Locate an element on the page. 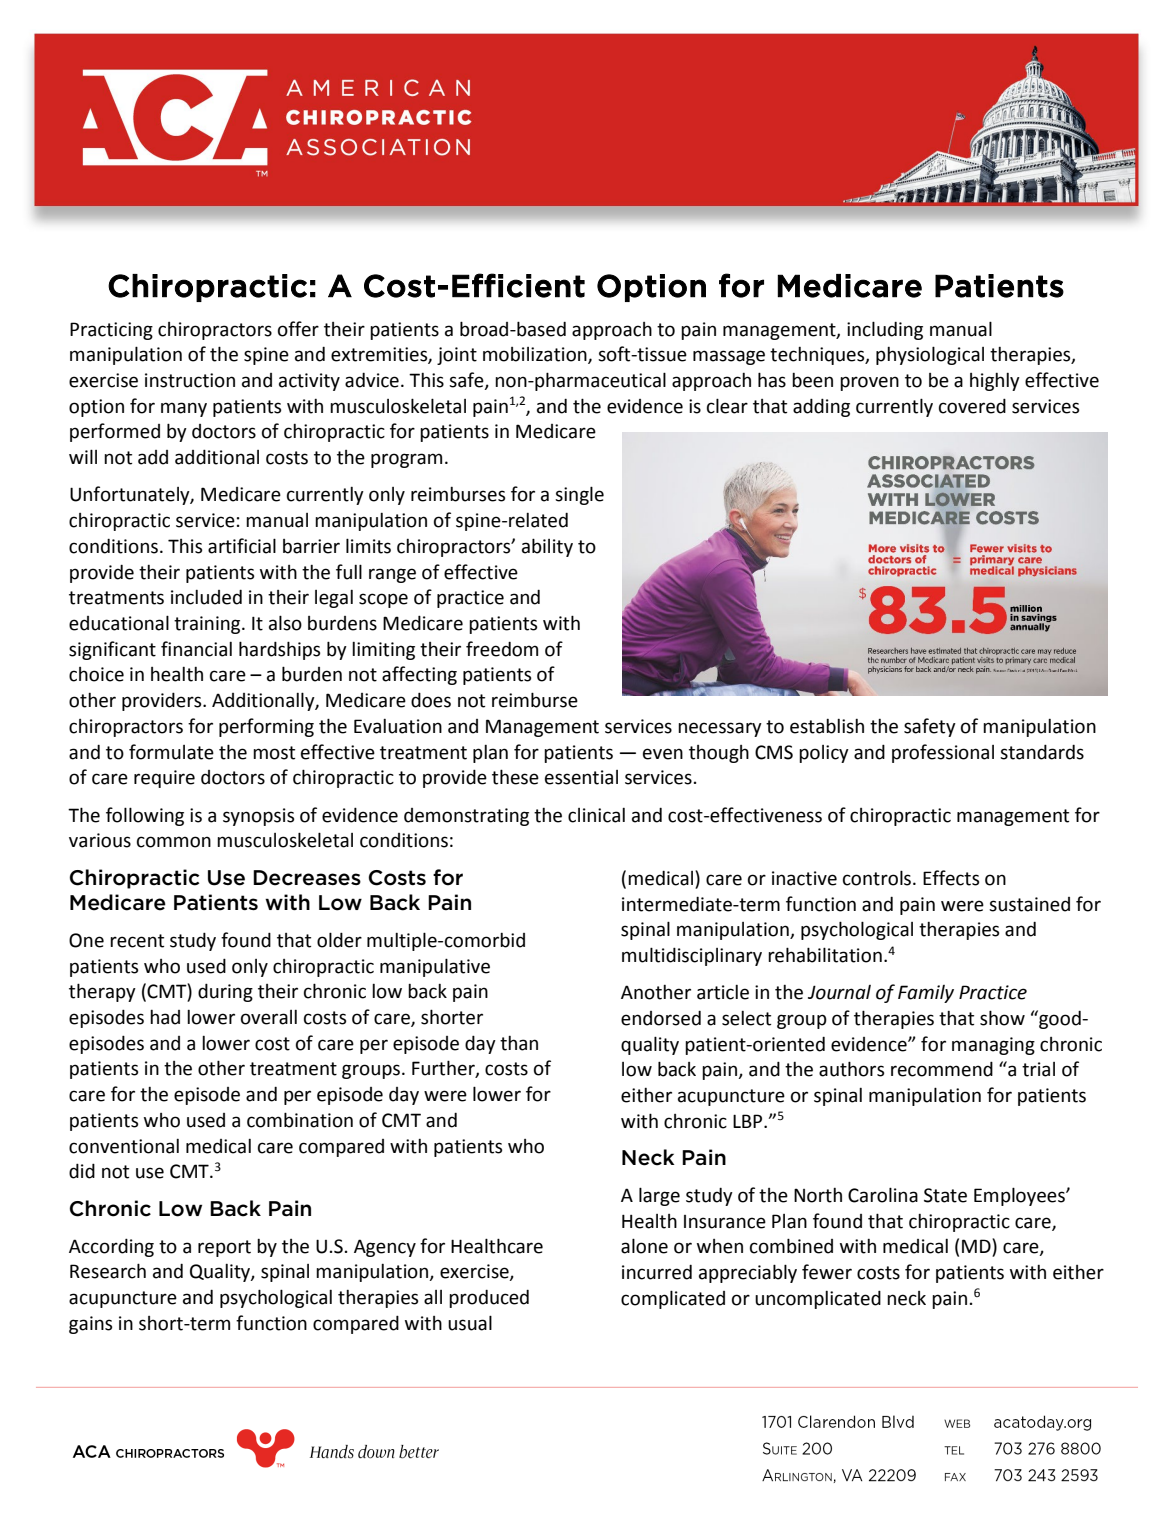  establish is located at coordinates (827, 726).
